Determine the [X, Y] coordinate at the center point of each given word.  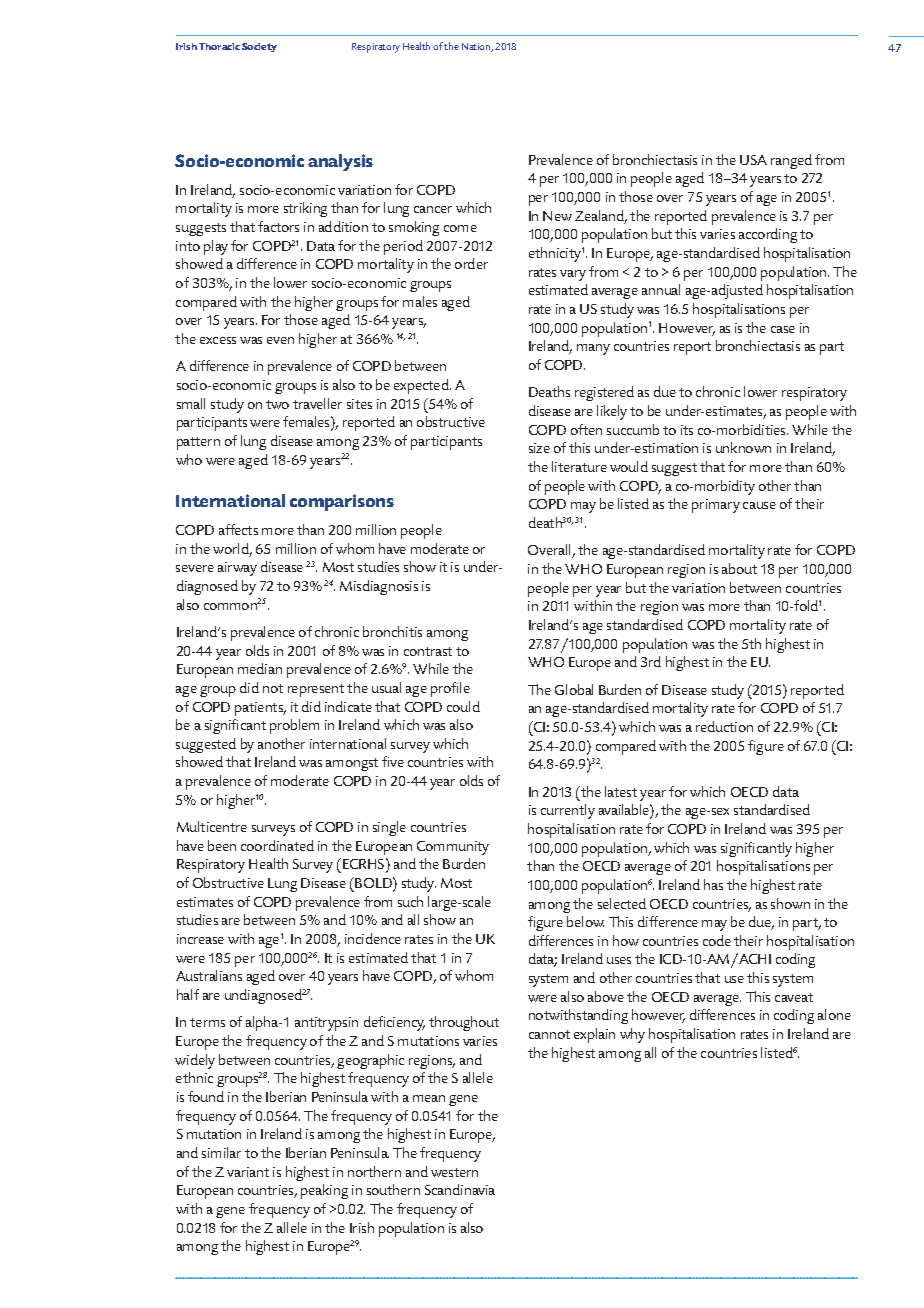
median [260, 668]
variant [248, 1172]
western [454, 1172]
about [739, 568]
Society [259, 47]
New [557, 216]
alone [834, 1014]
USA [753, 160]
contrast [428, 651]
